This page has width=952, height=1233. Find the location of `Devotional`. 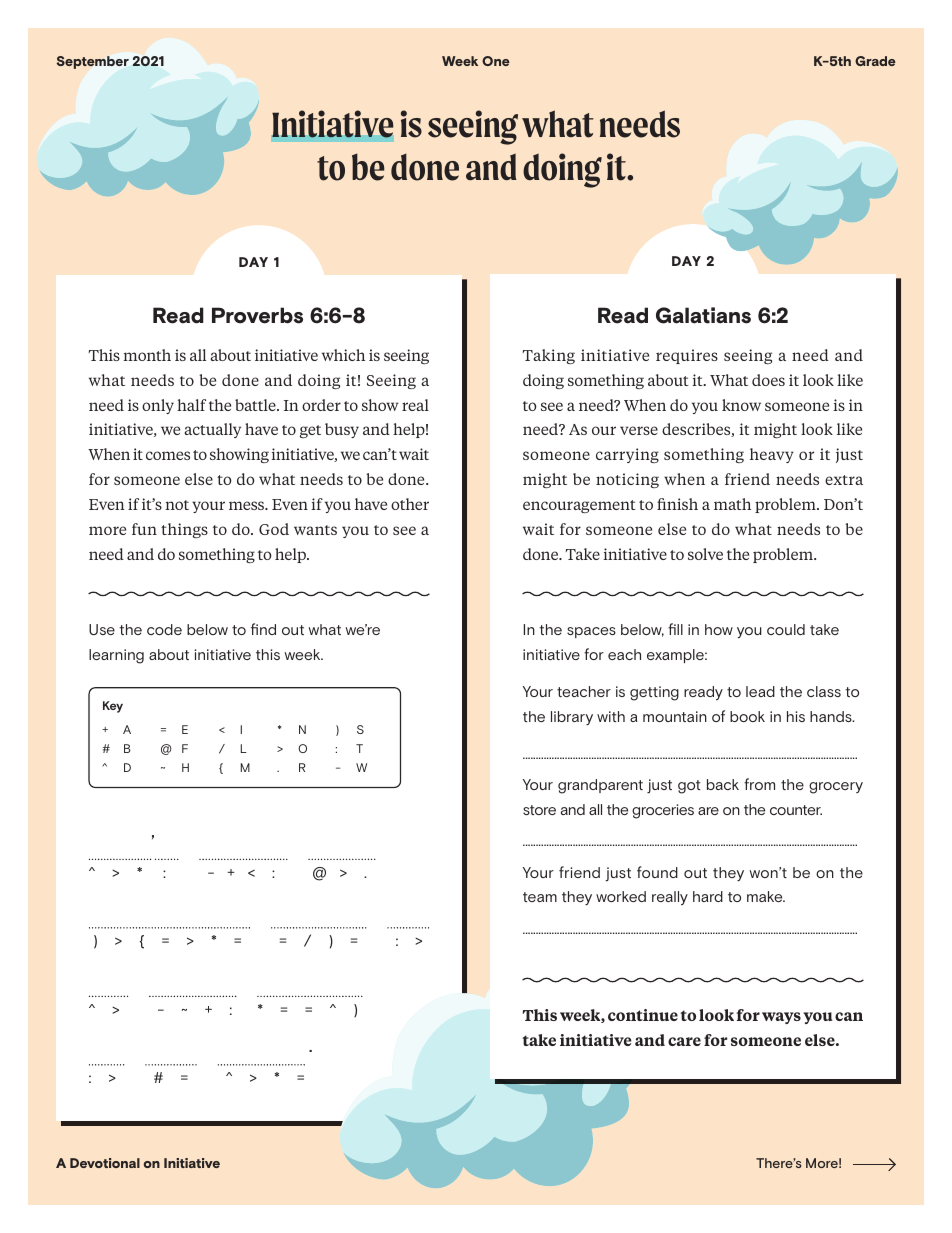

Devotional is located at coordinates (105, 1163).
